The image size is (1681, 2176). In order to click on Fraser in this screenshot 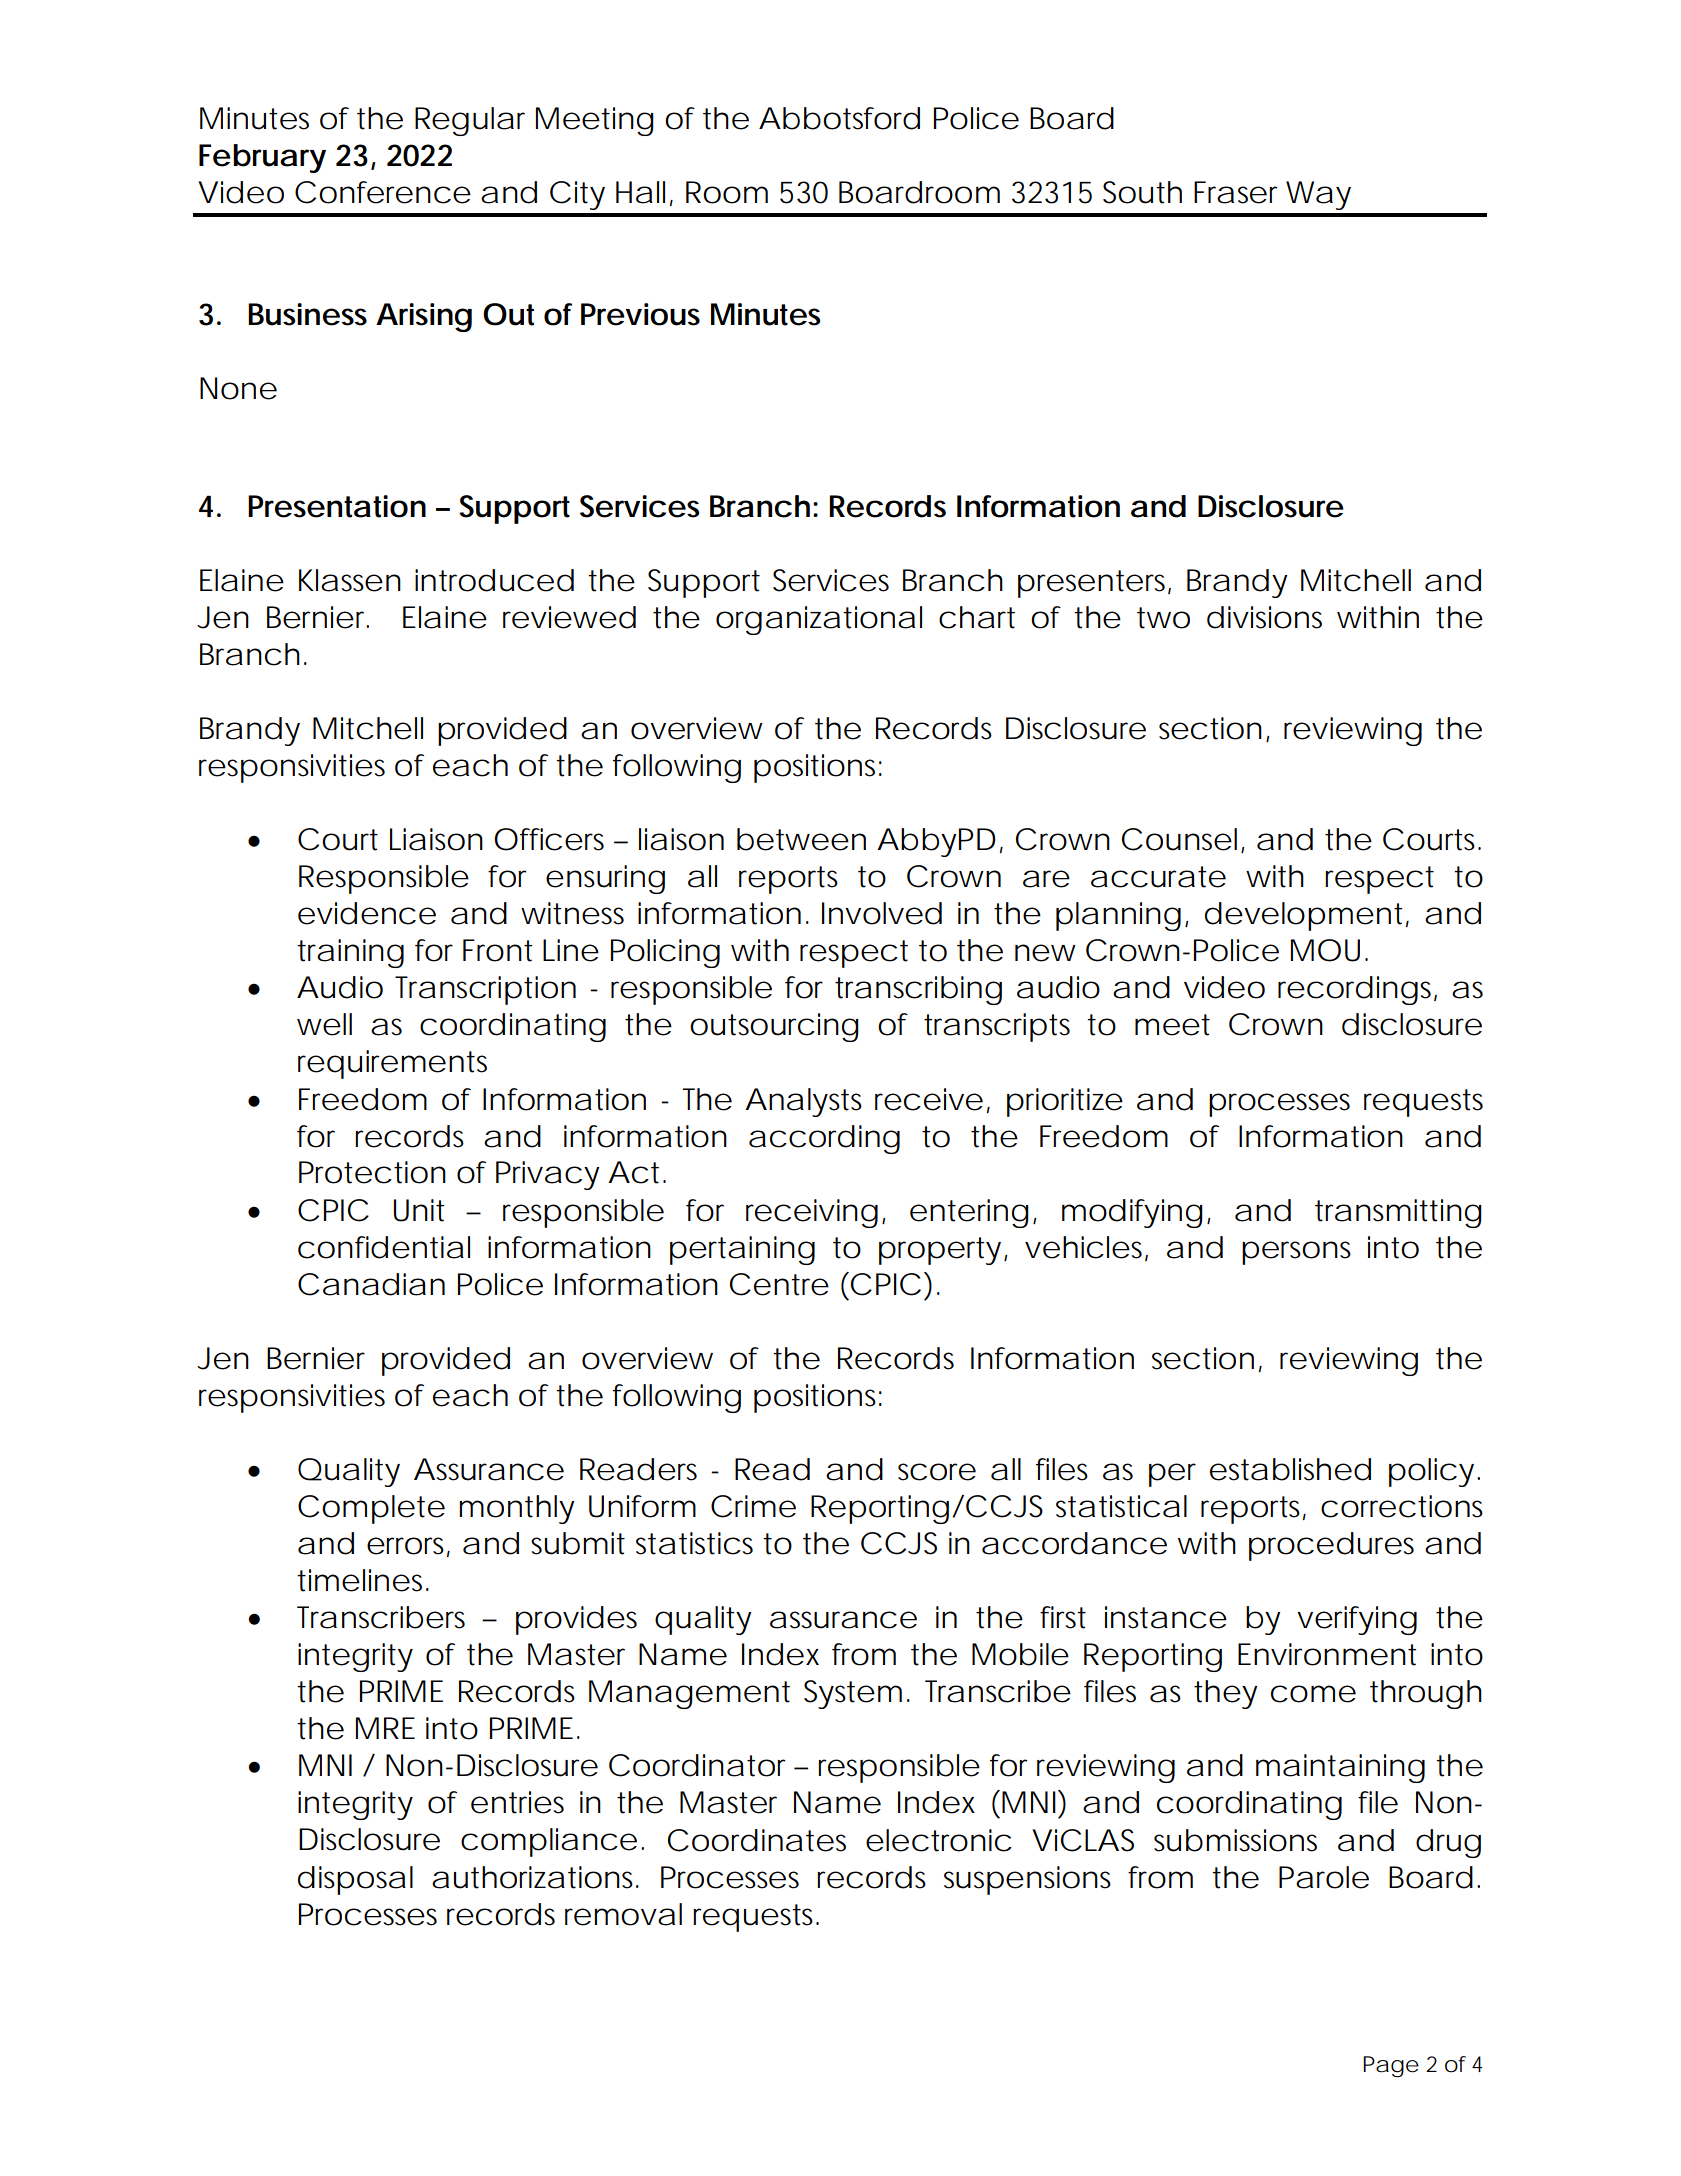, I will do `click(1235, 192)`.
